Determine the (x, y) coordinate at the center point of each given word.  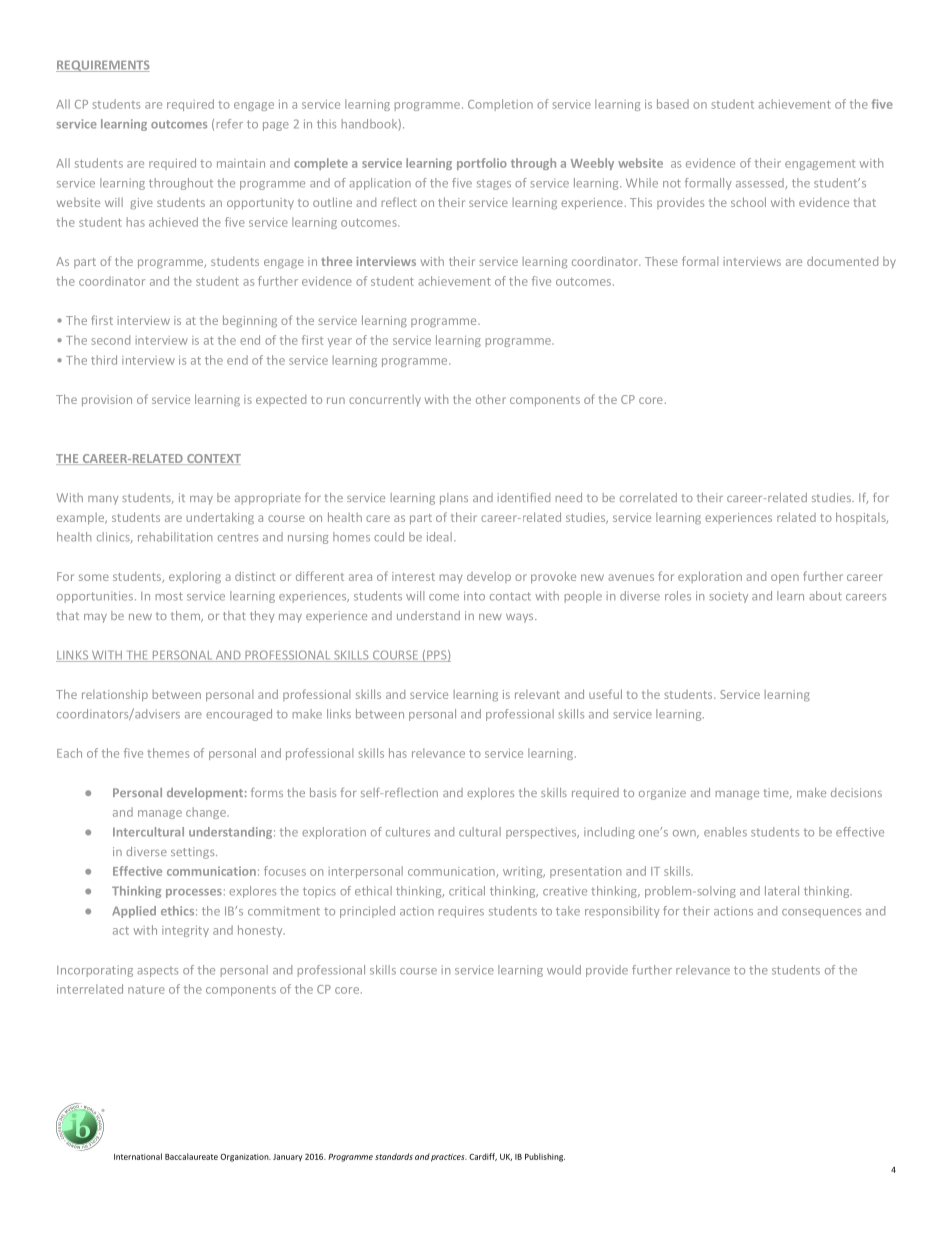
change (207, 813)
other (491, 399)
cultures (408, 832)
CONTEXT (213, 459)
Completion (500, 105)
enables (725, 832)
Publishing (545, 1157)
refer (230, 124)
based (673, 104)
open (785, 578)
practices (449, 1157)
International (138, 1156)
